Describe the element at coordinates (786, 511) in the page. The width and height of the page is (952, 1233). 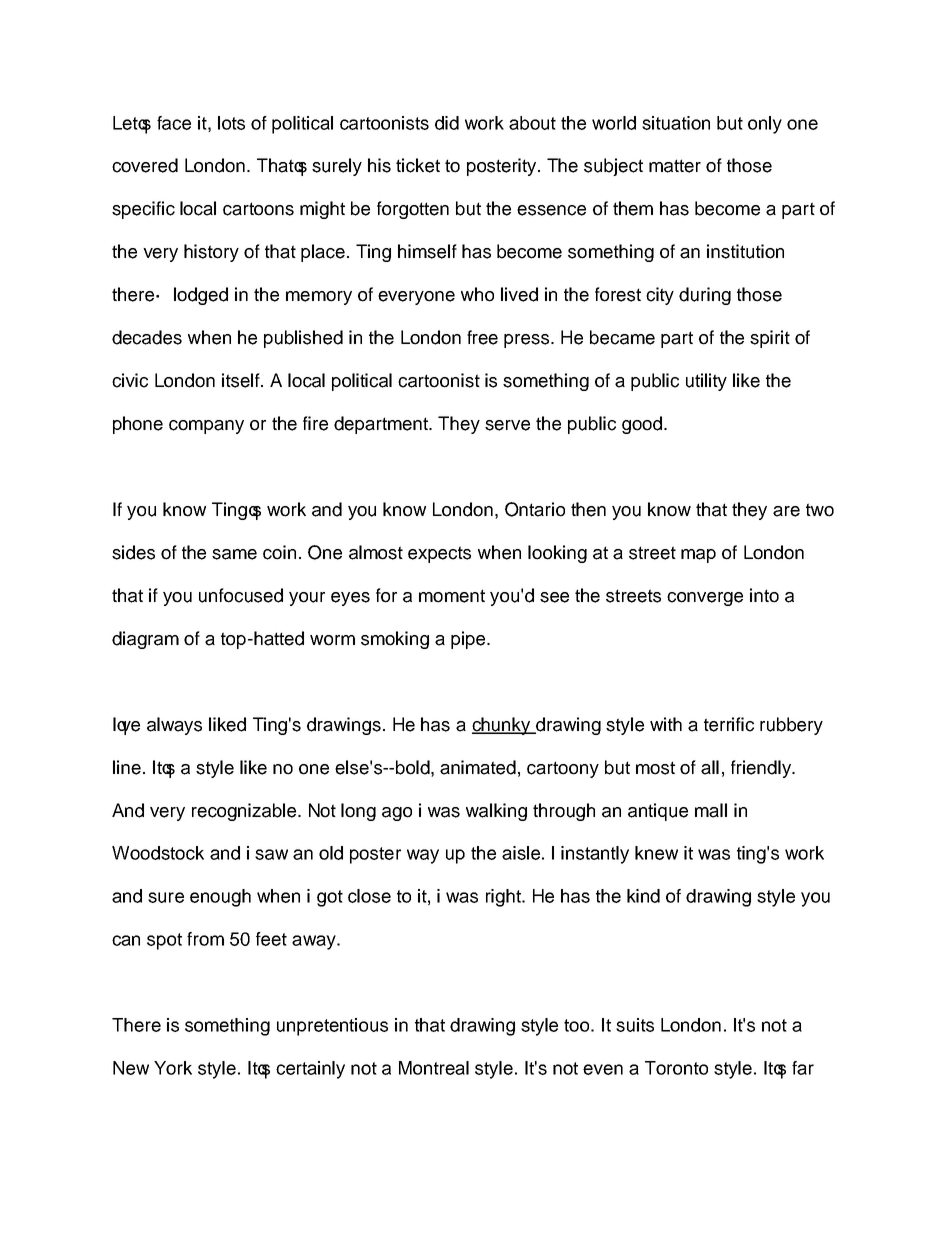
I see `are` at that location.
